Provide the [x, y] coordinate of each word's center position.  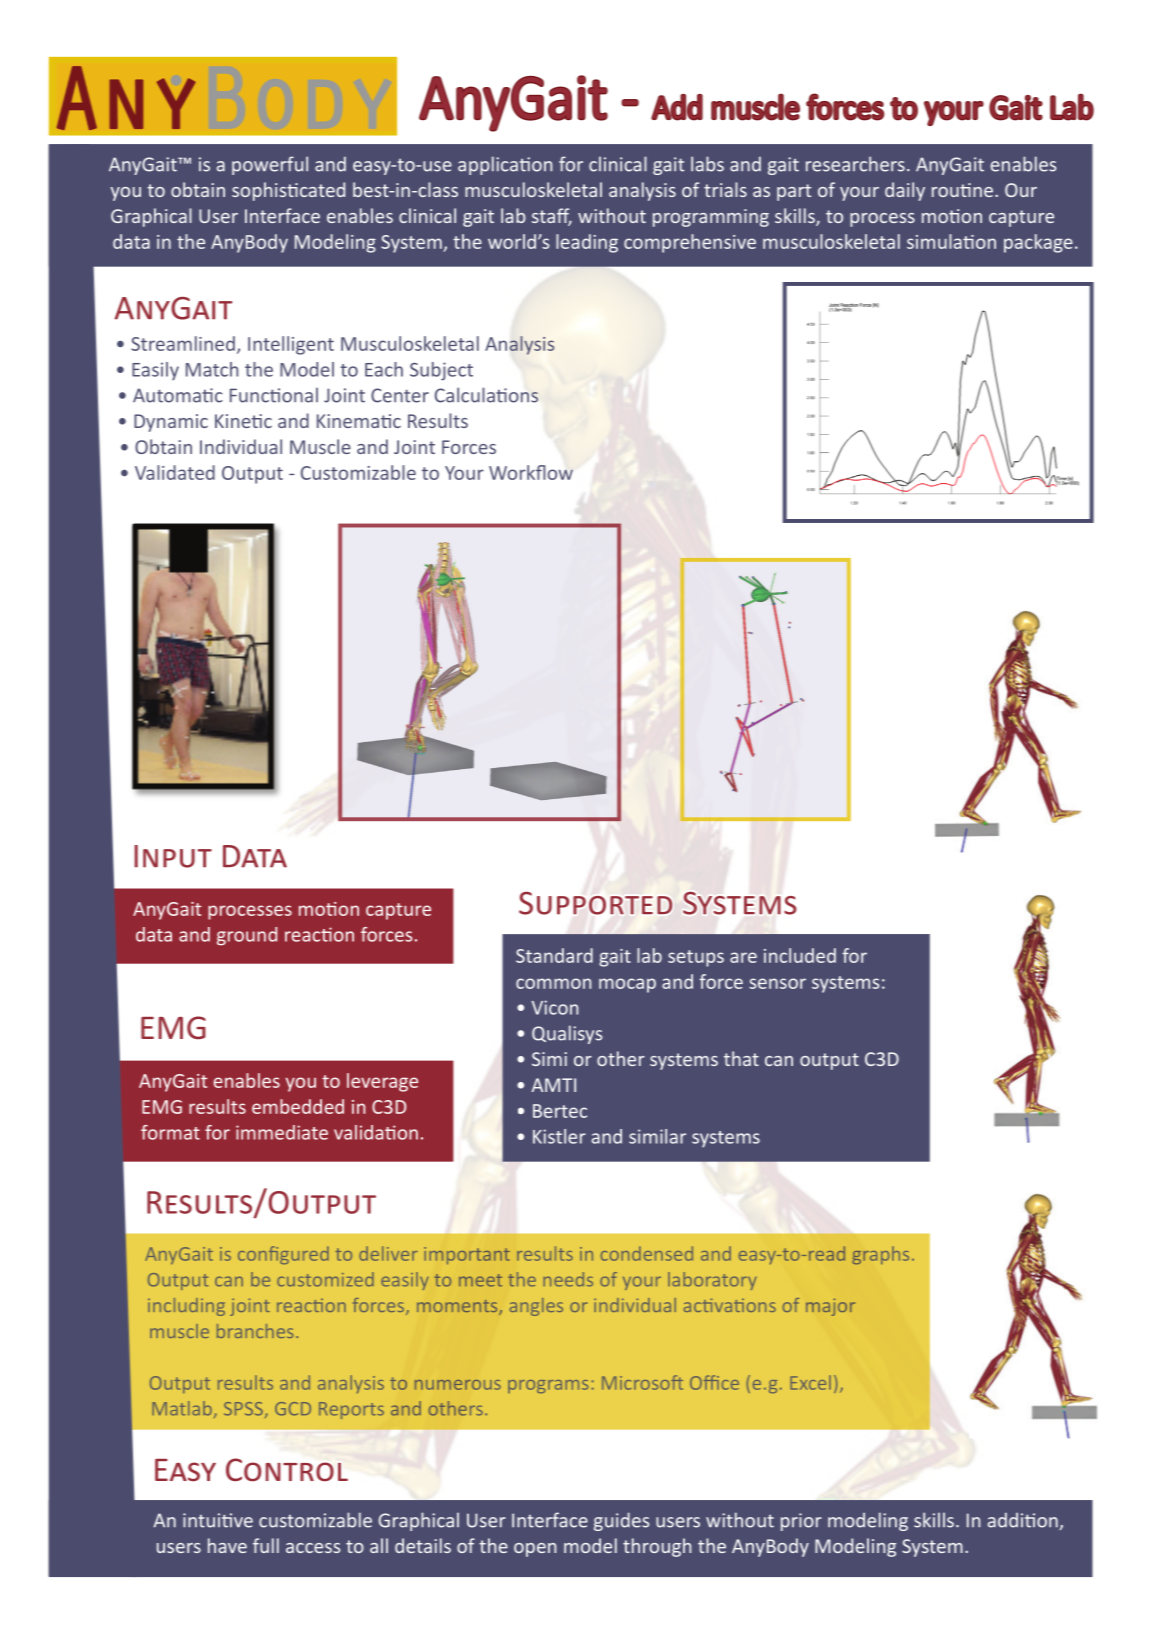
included [800, 955]
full [266, 1545]
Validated [175, 472]
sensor [777, 983]
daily [905, 191]
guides [621, 1521]
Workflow [531, 472]
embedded [298, 1106]
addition [1023, 1520]
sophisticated [288, 191]
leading [587, 243]
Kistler [559, 1136]
